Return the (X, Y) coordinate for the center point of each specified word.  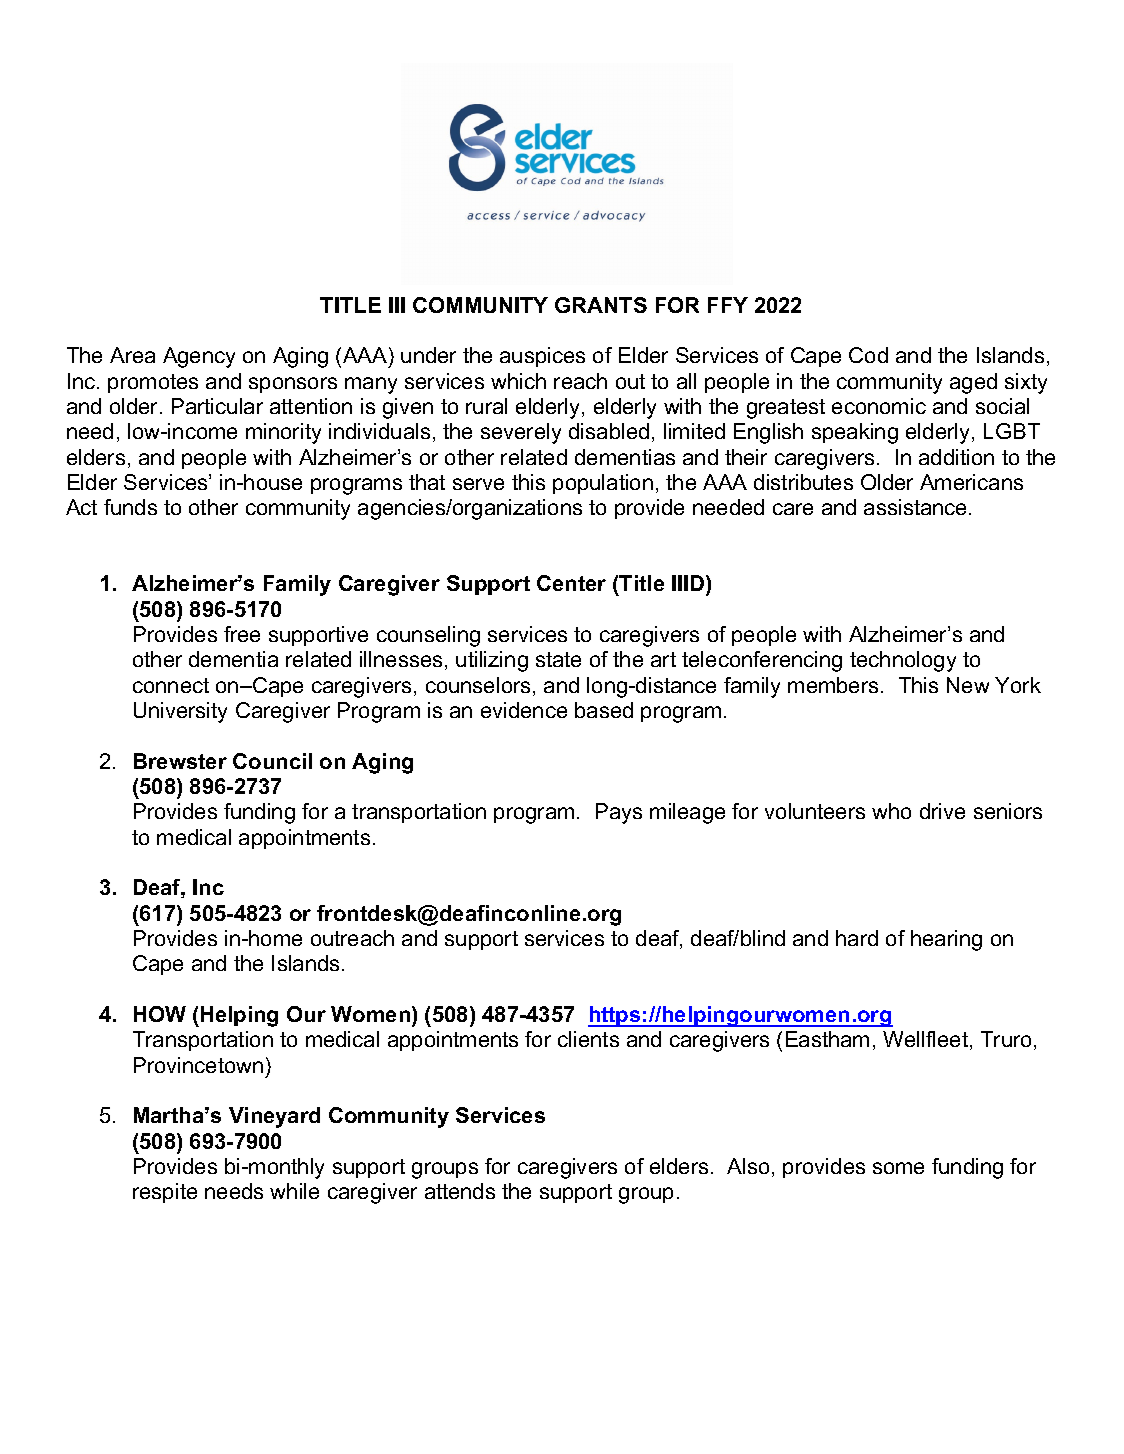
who (891, 811)
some (898, 1168)
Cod (868, 355)
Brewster (180, 761)
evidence (524, 710)
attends (460, 1191)
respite (165, 1193)
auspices (542, 357)
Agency (199, 357)
